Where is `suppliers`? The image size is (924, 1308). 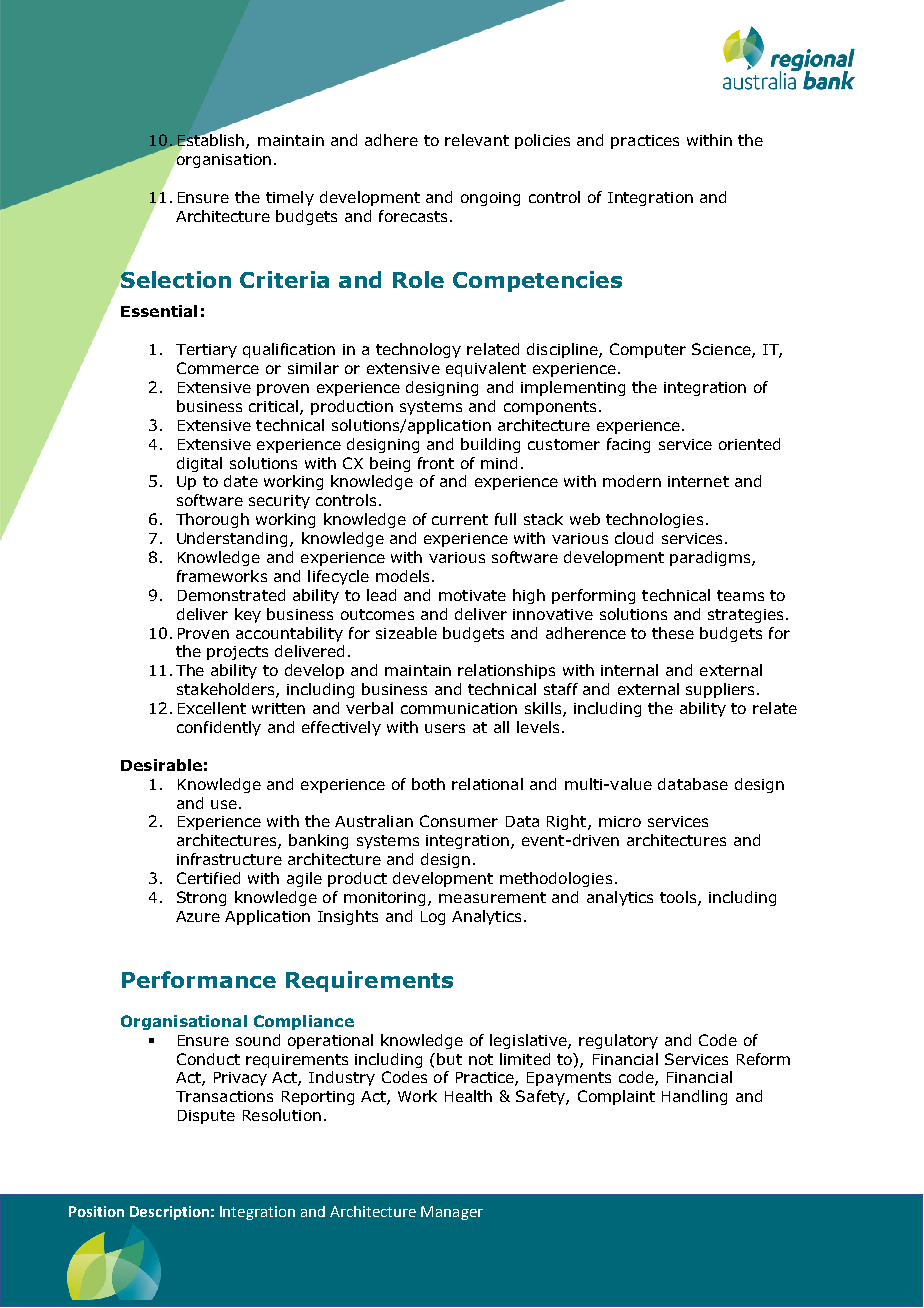 suppliers is located at coordinates (722, 690).
